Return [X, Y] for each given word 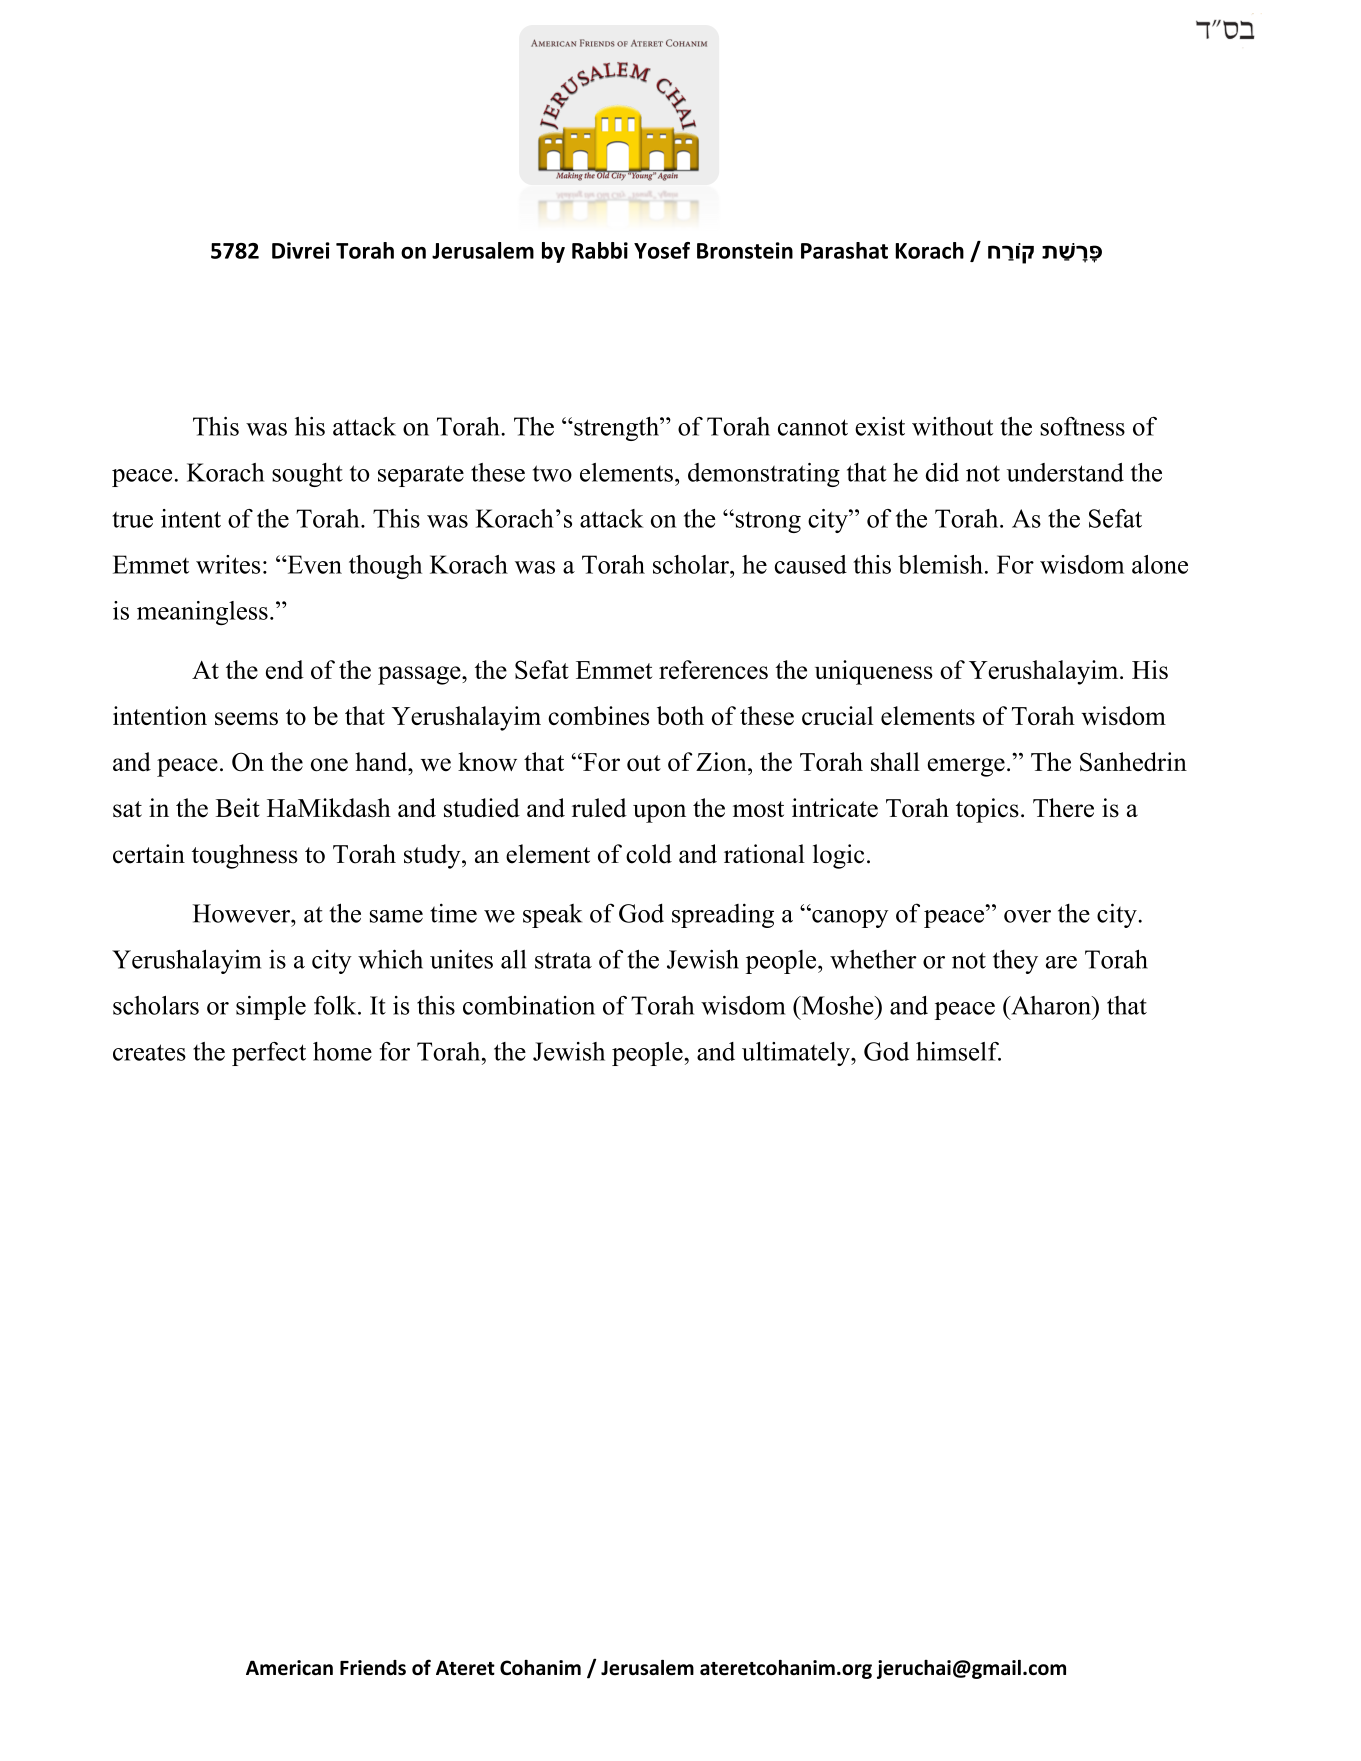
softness [1082, 426]
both [680, 715]
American [289, 1668]
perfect [269, 1054]
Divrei [301, 250]
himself [958, 1051]
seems [246, 718]
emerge [966, 767]
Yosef [662, 250]
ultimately [797, 1054]
